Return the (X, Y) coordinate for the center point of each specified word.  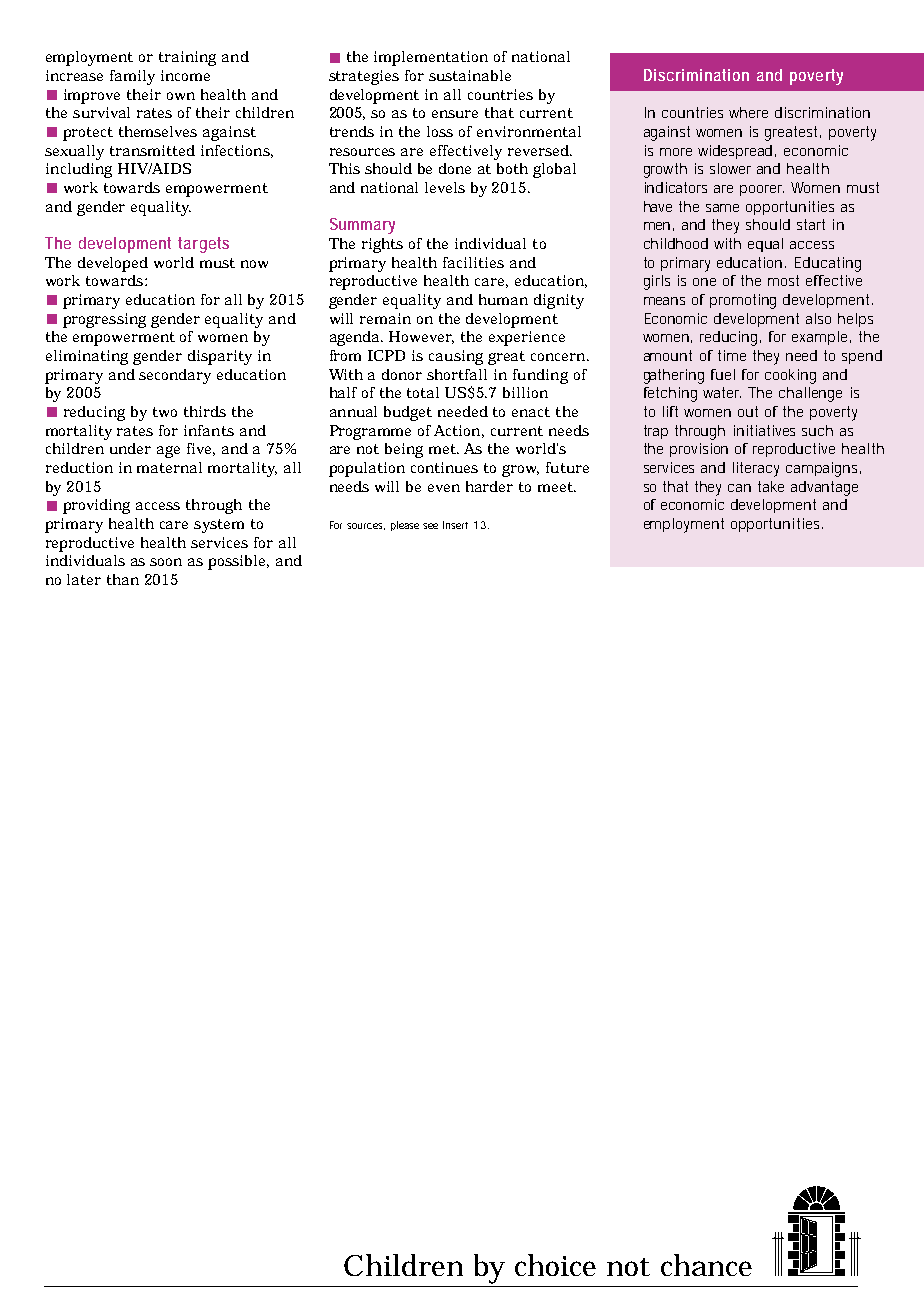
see (430, 526)
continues (444, 467)
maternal (169, 467)
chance (706, 1265)
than (123, 579)
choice (555, 1265)
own (181, 96)
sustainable (470, 75)
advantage (824, 488)
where (748, 112)
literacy (756, 469)
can (739, 488)
